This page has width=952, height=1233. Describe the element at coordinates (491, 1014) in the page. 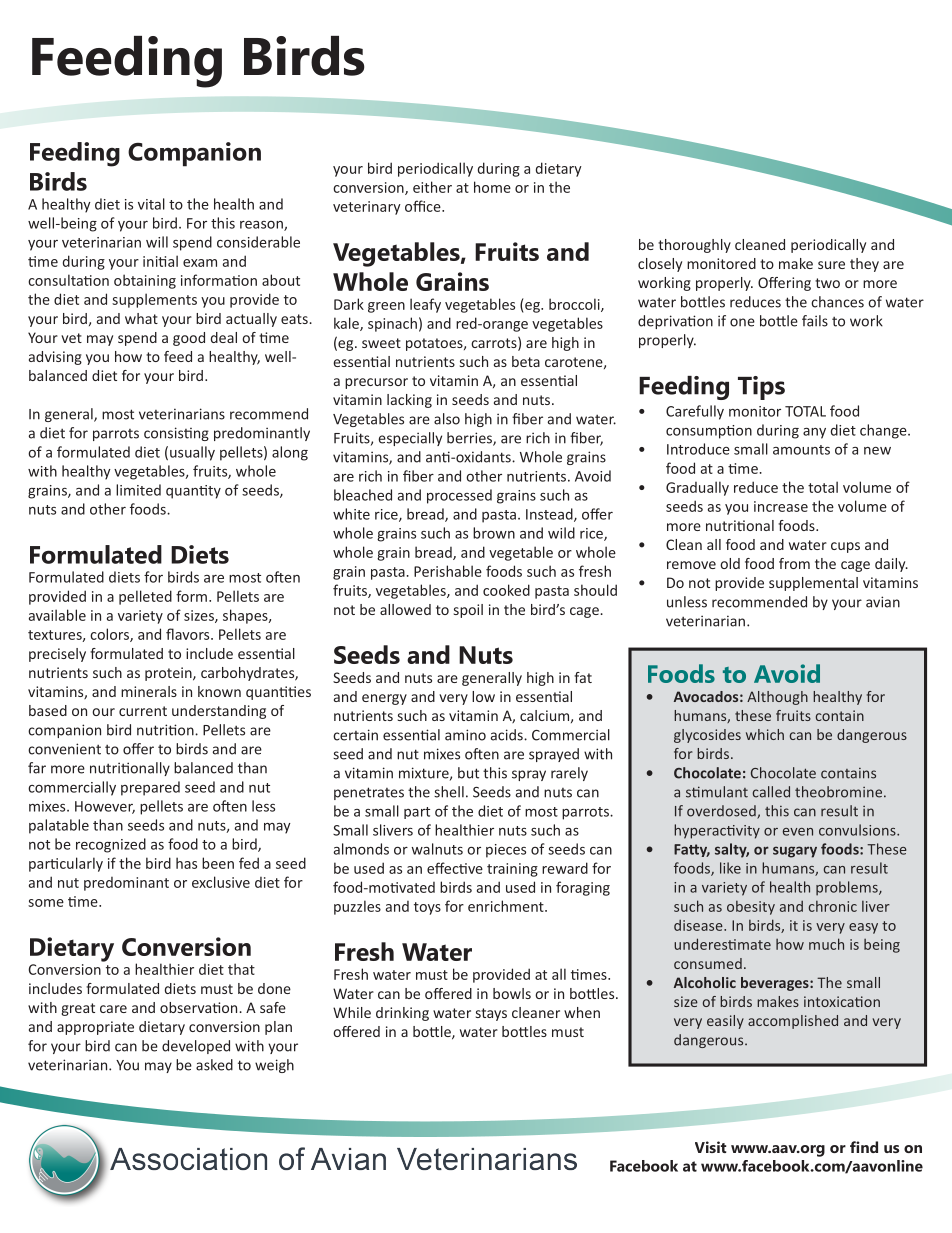

I see `stays` at that location.
